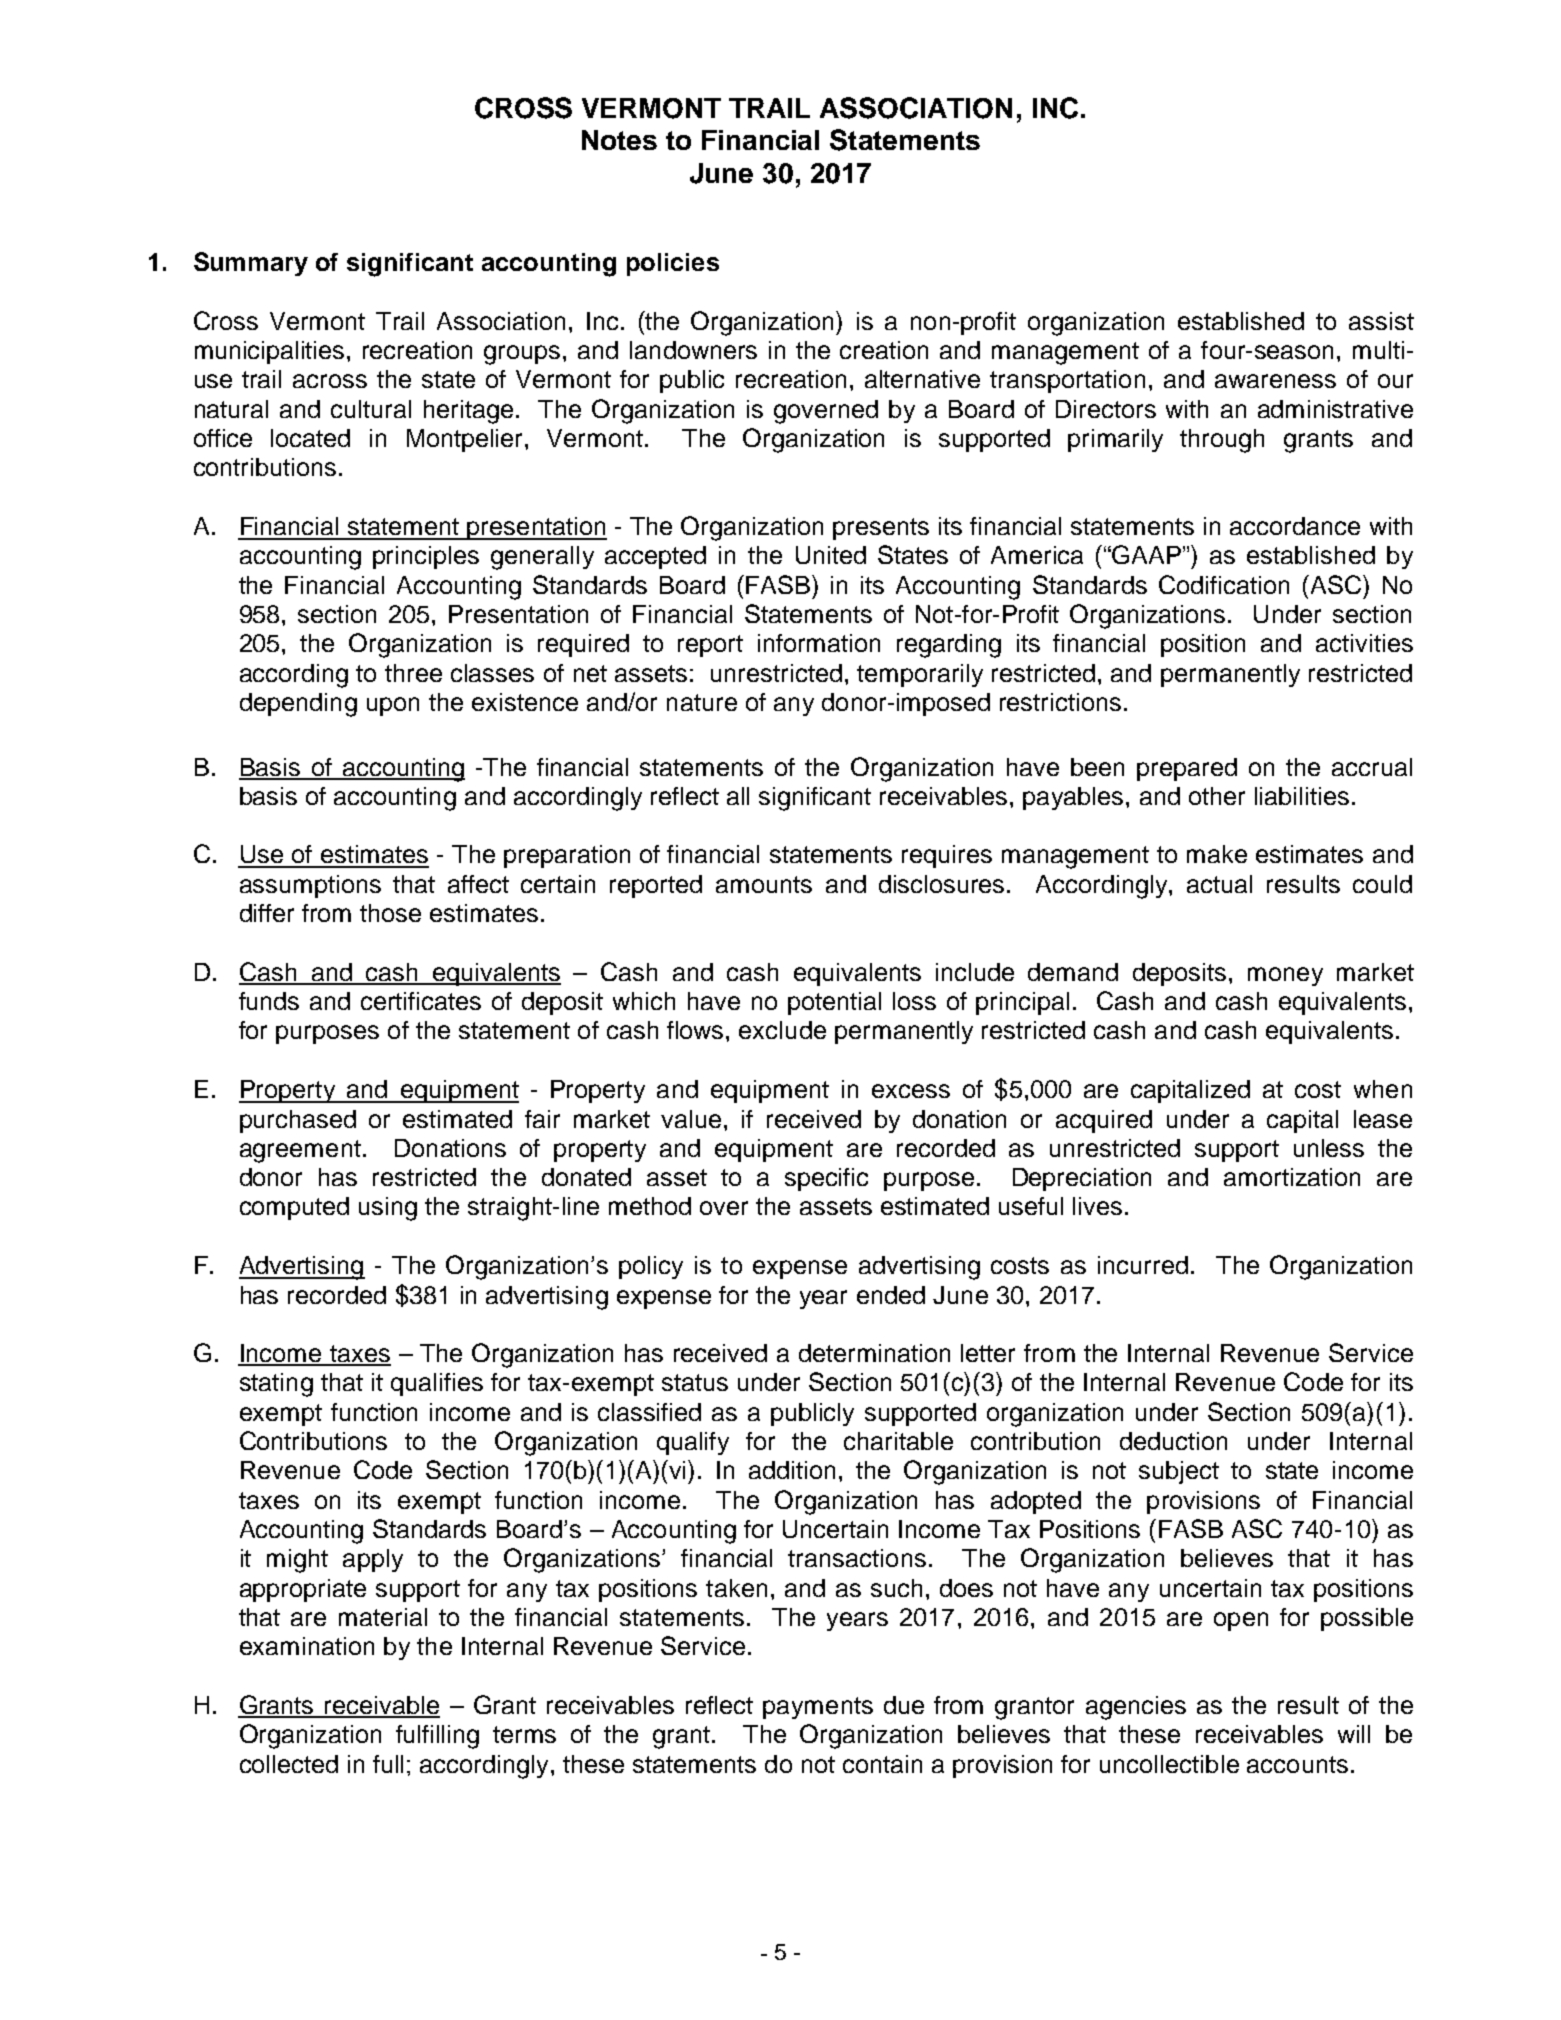  I want to click on principles, so click(426, 557).
